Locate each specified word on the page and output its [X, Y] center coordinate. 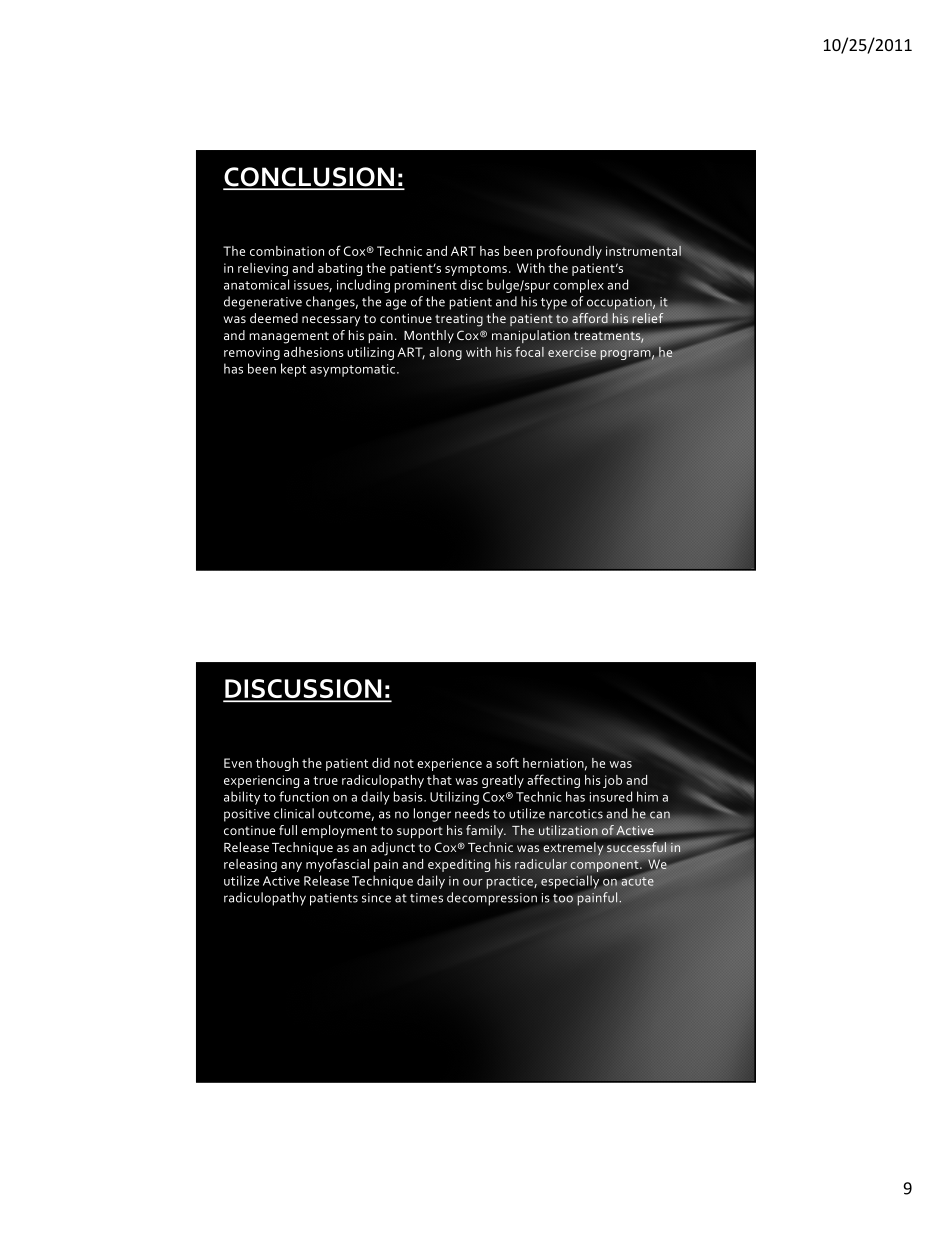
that [439, 780]
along [445, 353]
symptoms [476, 270]
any [291, 867]
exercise [572, 352]
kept [293, 370]
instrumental [644, 249]
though [277, 764]
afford [590, 318]
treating [459, 320]
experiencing [261, 781]
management [289, 338]
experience [449, 764]
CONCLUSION [309, 178]
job [612, 781]
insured [611, 796]
